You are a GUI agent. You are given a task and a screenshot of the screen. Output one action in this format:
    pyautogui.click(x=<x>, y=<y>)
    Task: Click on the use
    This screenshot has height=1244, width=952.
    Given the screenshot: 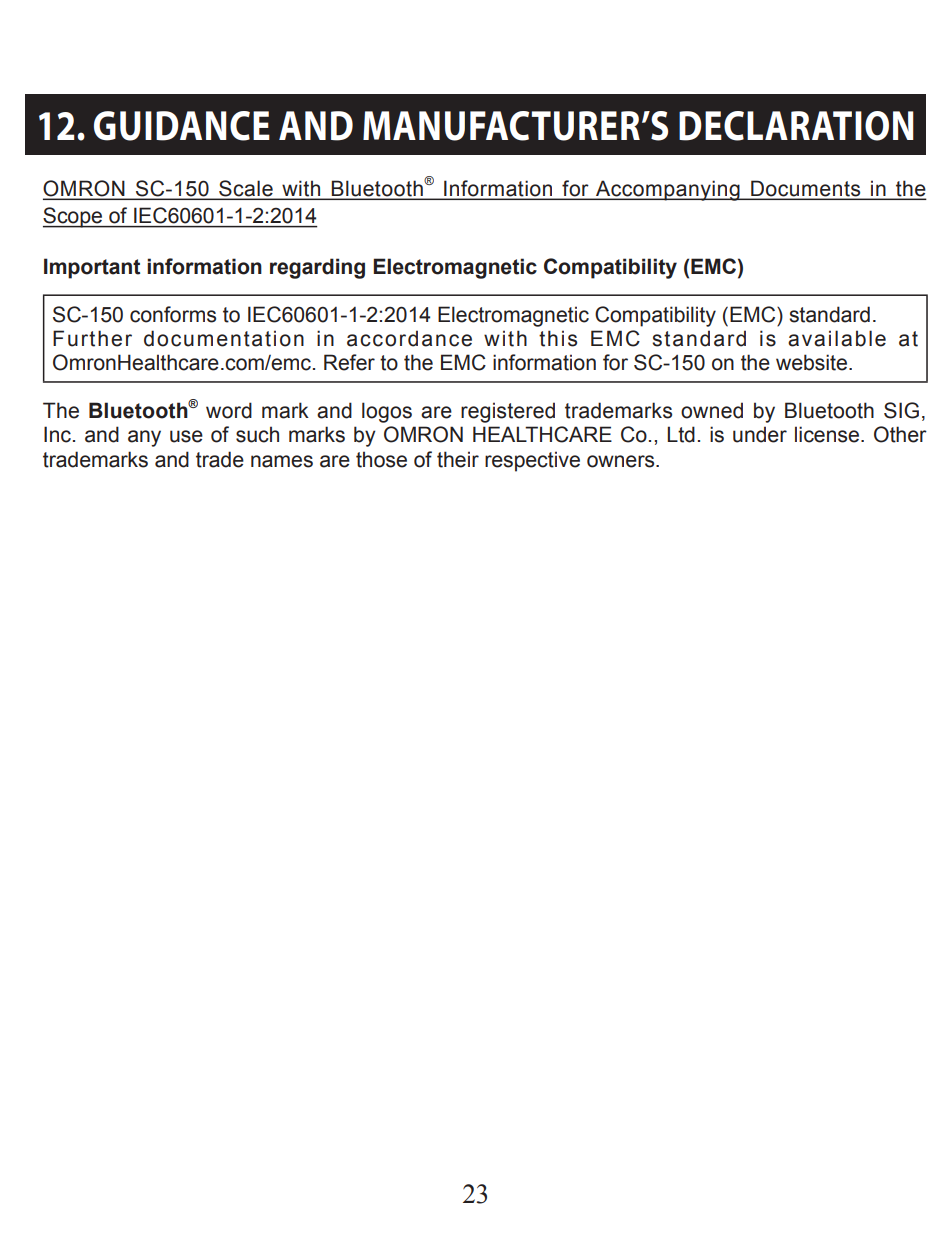 What is the action you would take?
    pyautogui.click(x=186, y=436)
